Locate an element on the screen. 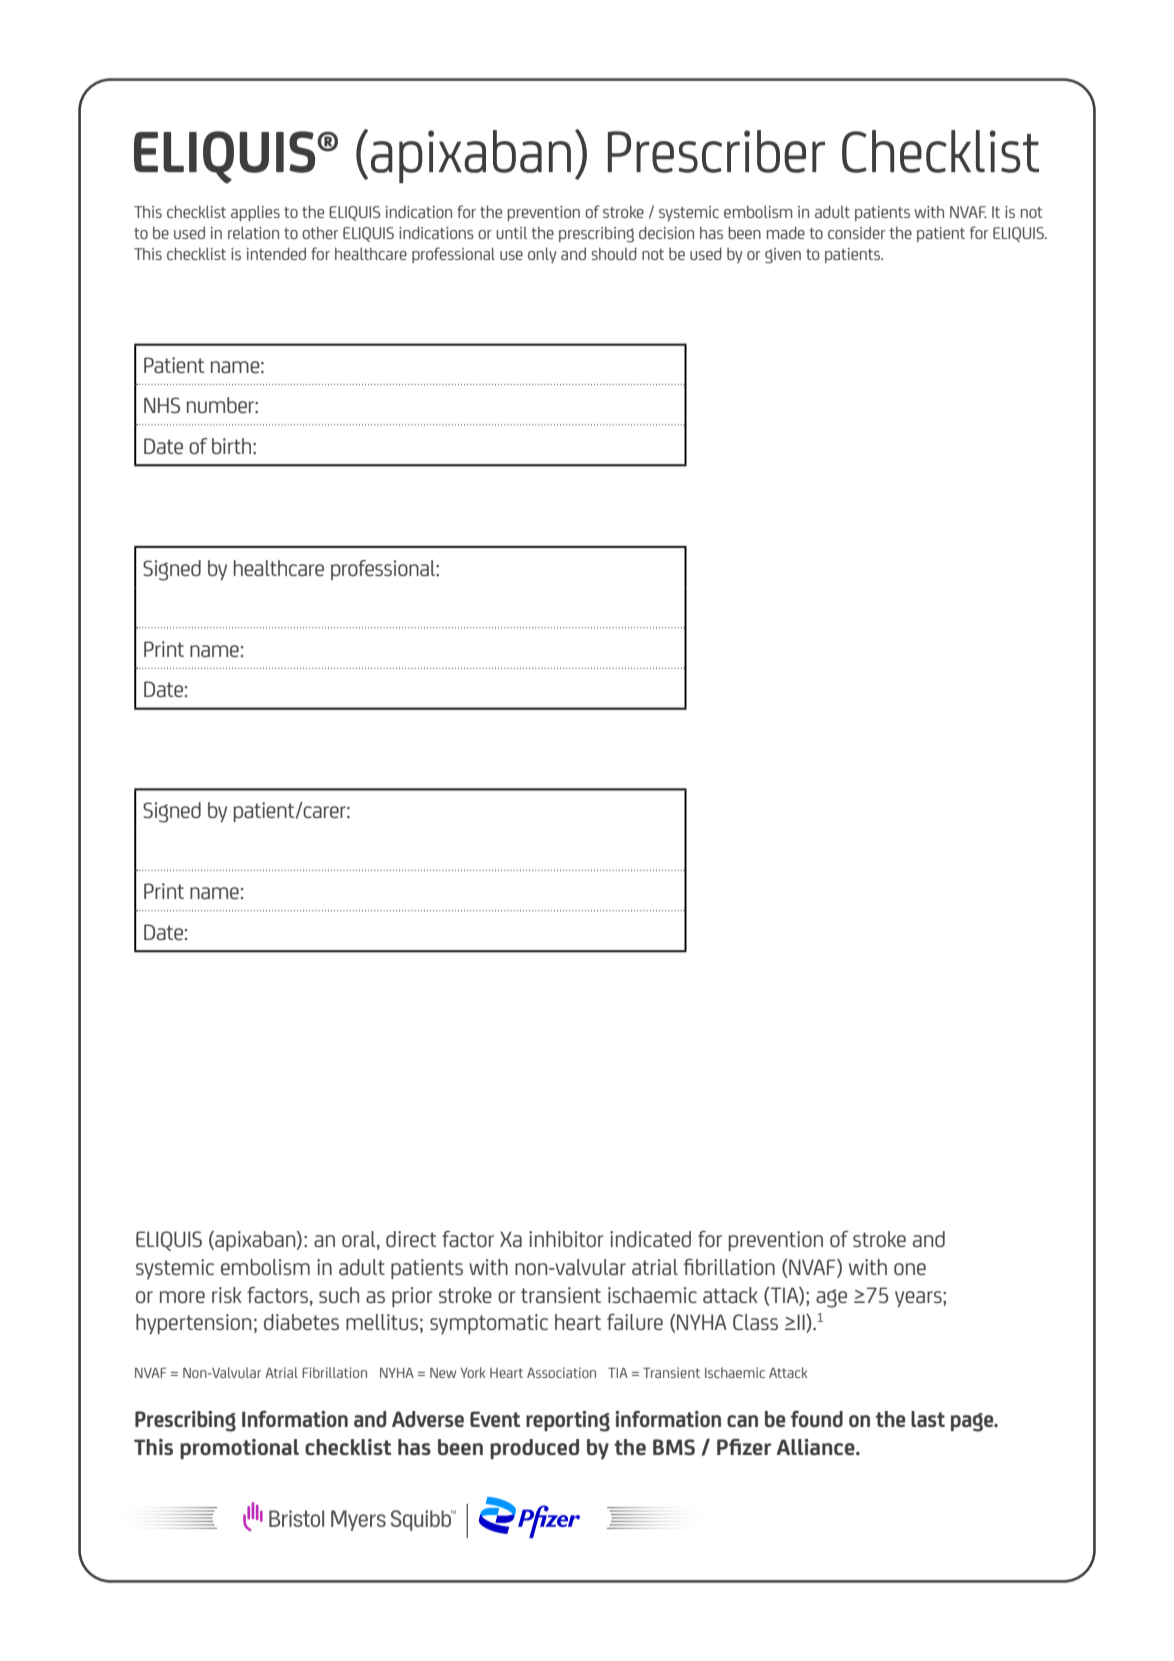 The width and height of the screenshot is (1174, 1661). one is located at coordinates (910, 1269).
